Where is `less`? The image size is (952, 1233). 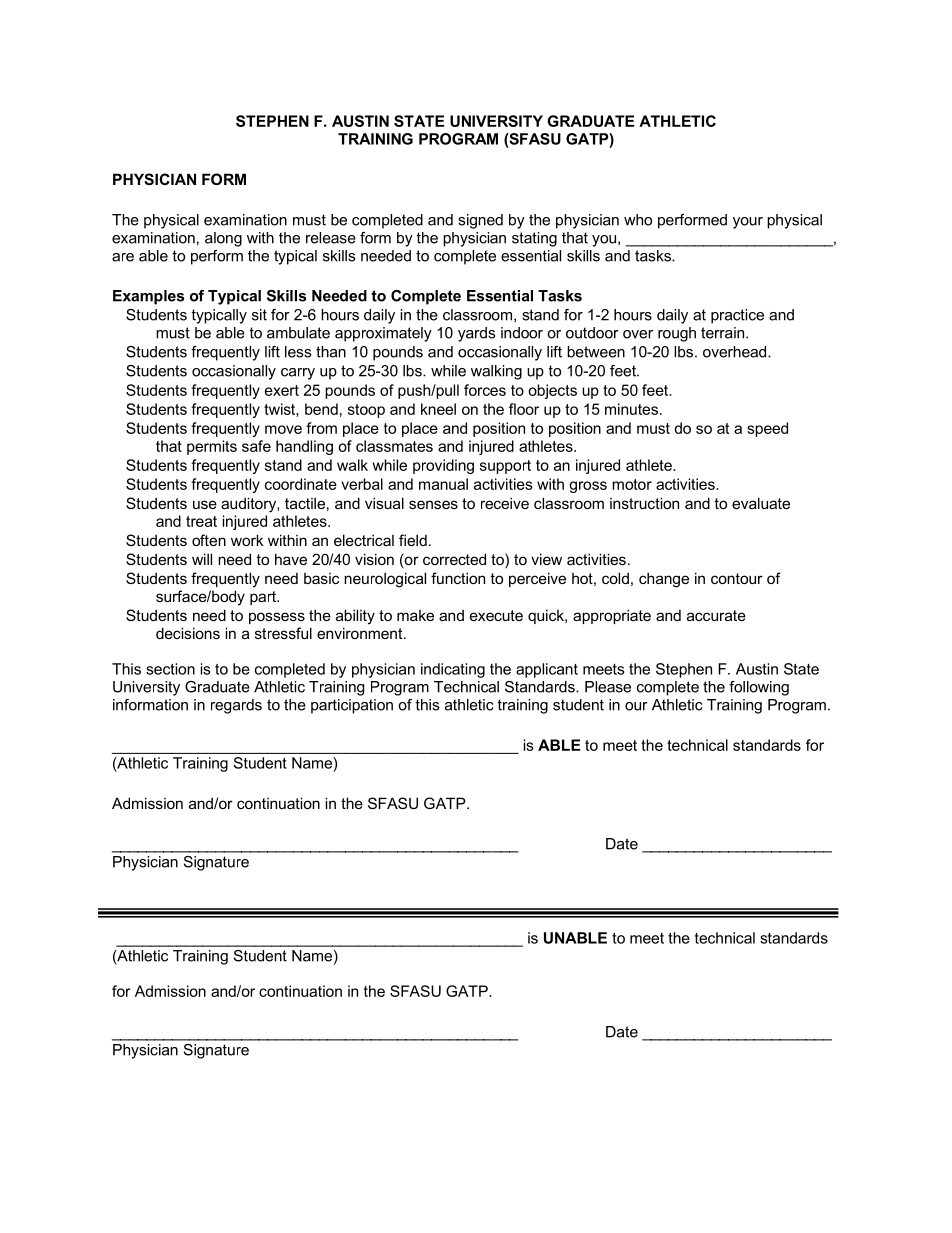
less is located at coordinates (298, 352).
